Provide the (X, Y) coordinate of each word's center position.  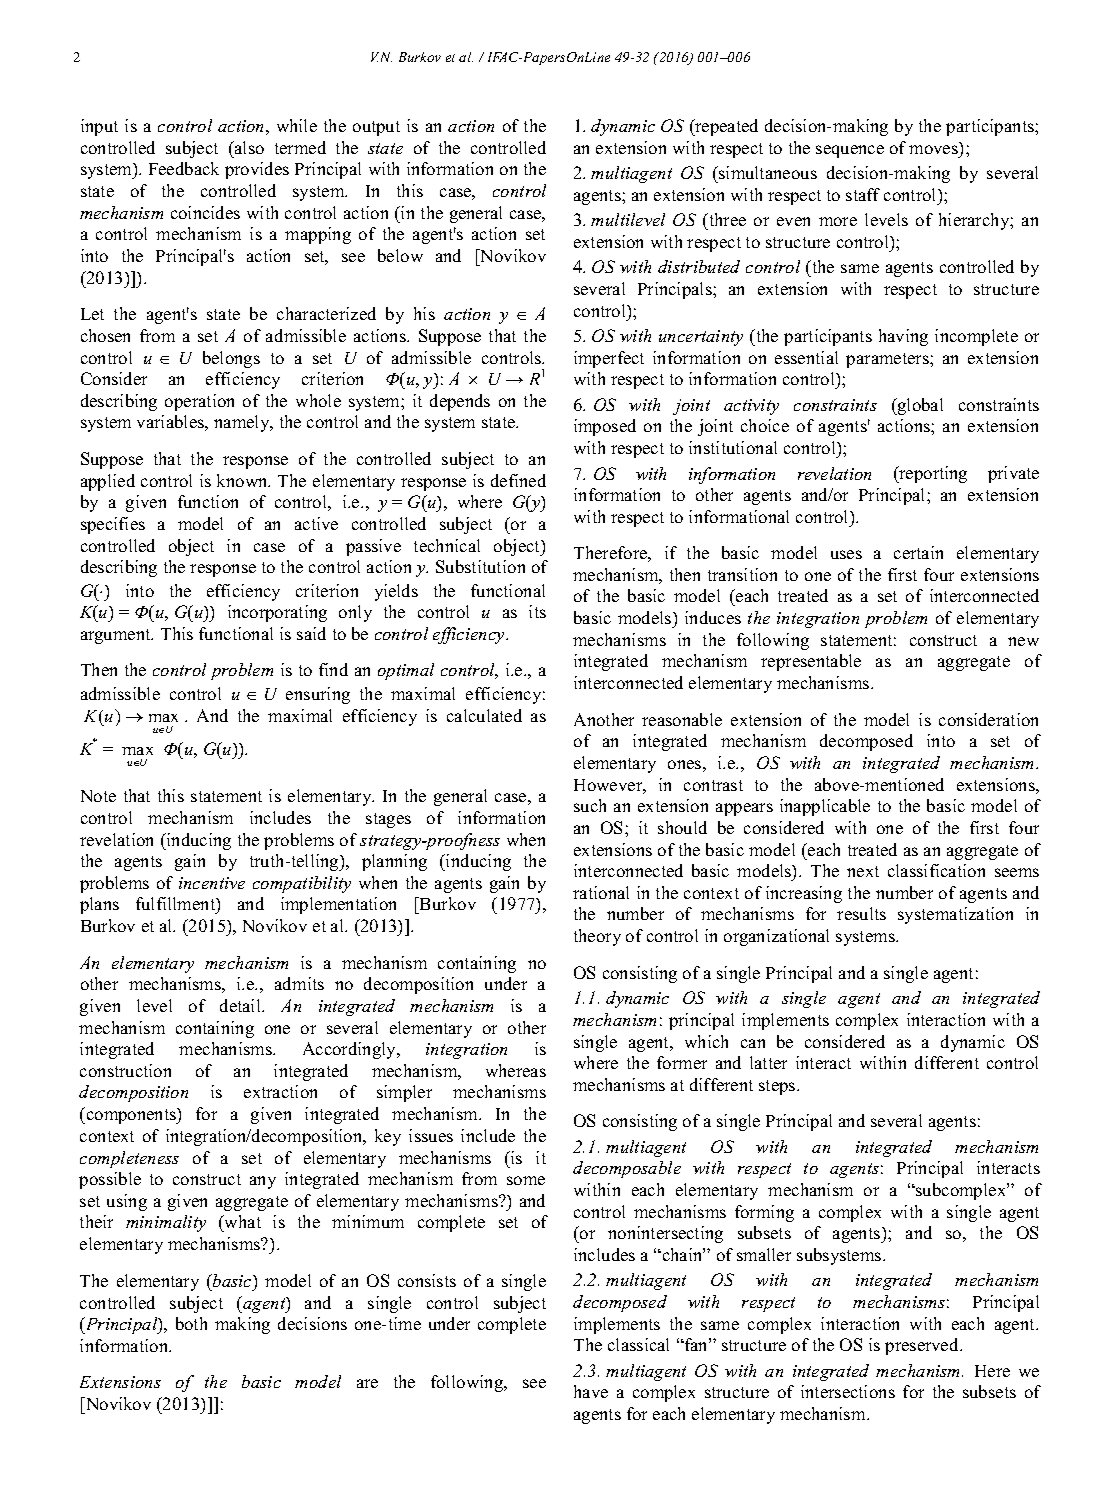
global (919, 406)
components (131, 1115)
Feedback (184, 168)
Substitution (480, 566)
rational (601, 892)
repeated (725, 127)
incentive (212, 883)
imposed (605, 427)
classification (936, 870)
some (526, 1180)
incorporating (277, 613)
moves (935, 150)
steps (778, 1087)
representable (811, 662)
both (191, 1323)
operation (199, 402)
